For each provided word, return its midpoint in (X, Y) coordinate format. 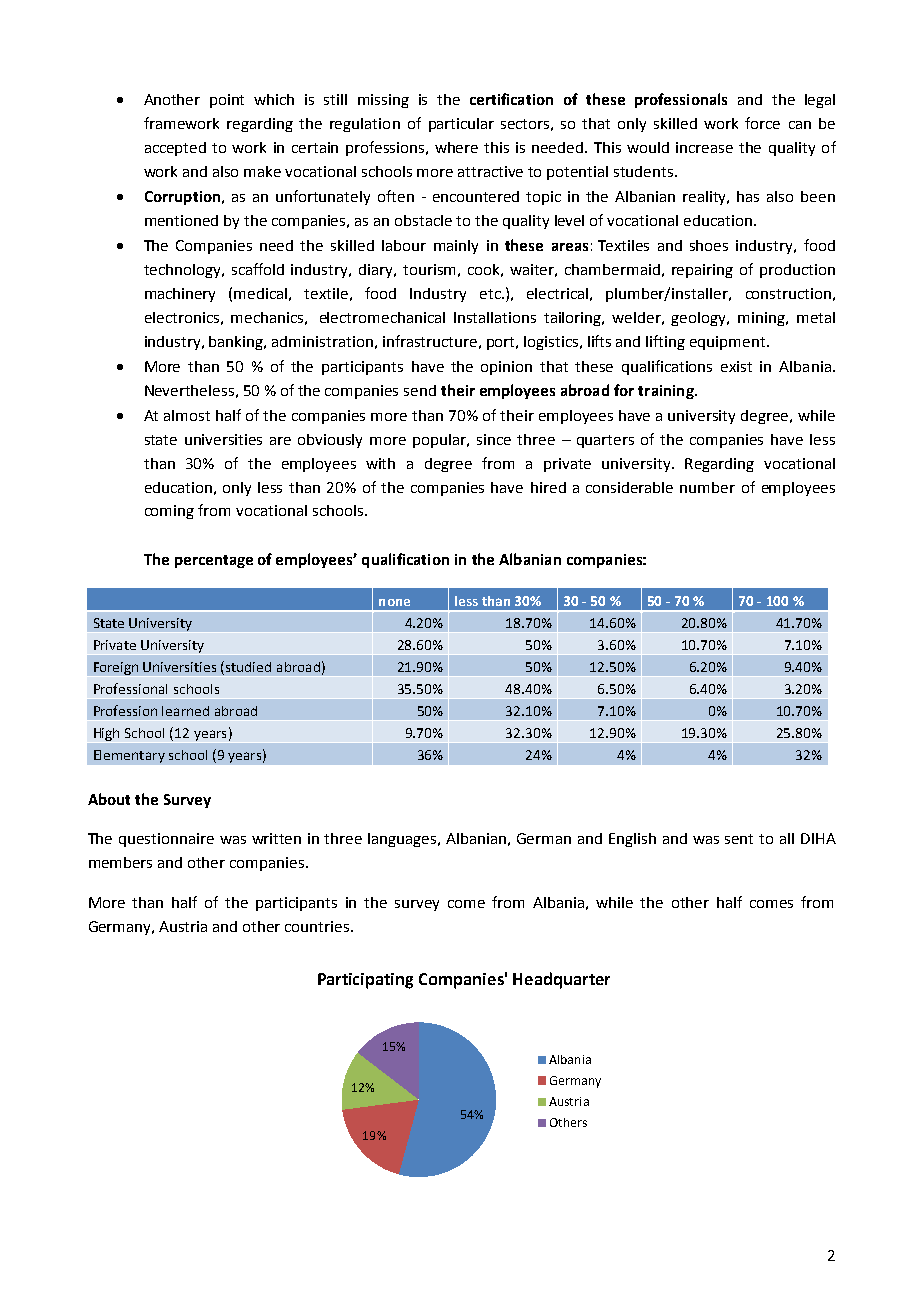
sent (739, 839)
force (762, 123)
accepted (175, 149)
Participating (365, 981)
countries (318, 926)
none (394, 602)
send (420, 390)
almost (187, 415)
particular (461, 125)
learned (185, 711)
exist (736, 366)
